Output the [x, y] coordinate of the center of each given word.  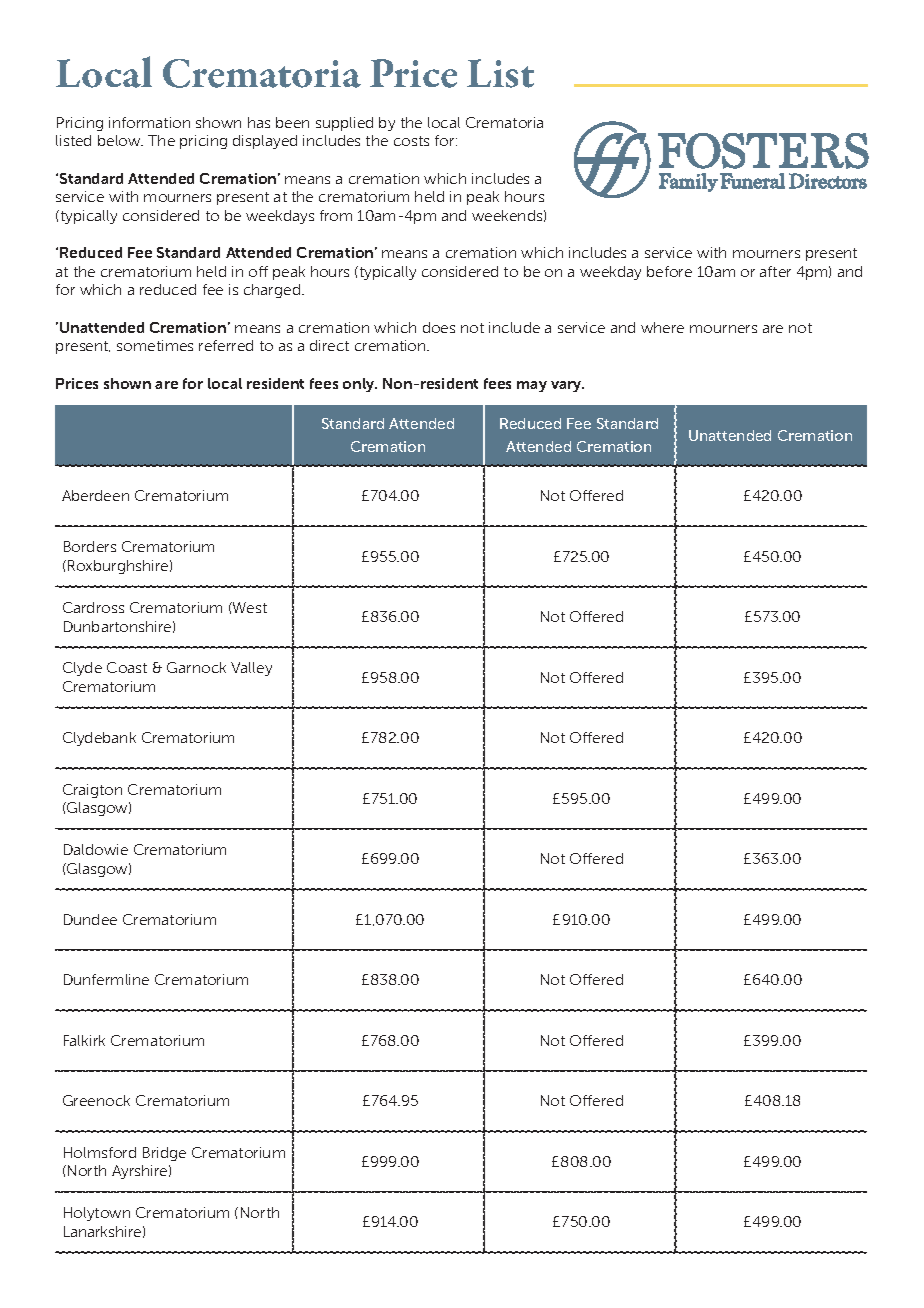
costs [411, 141]
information [149, 122]
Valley [251, 669]
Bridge [164, 1154]
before [669, 271]
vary [567, 386]
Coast [127, 667]
